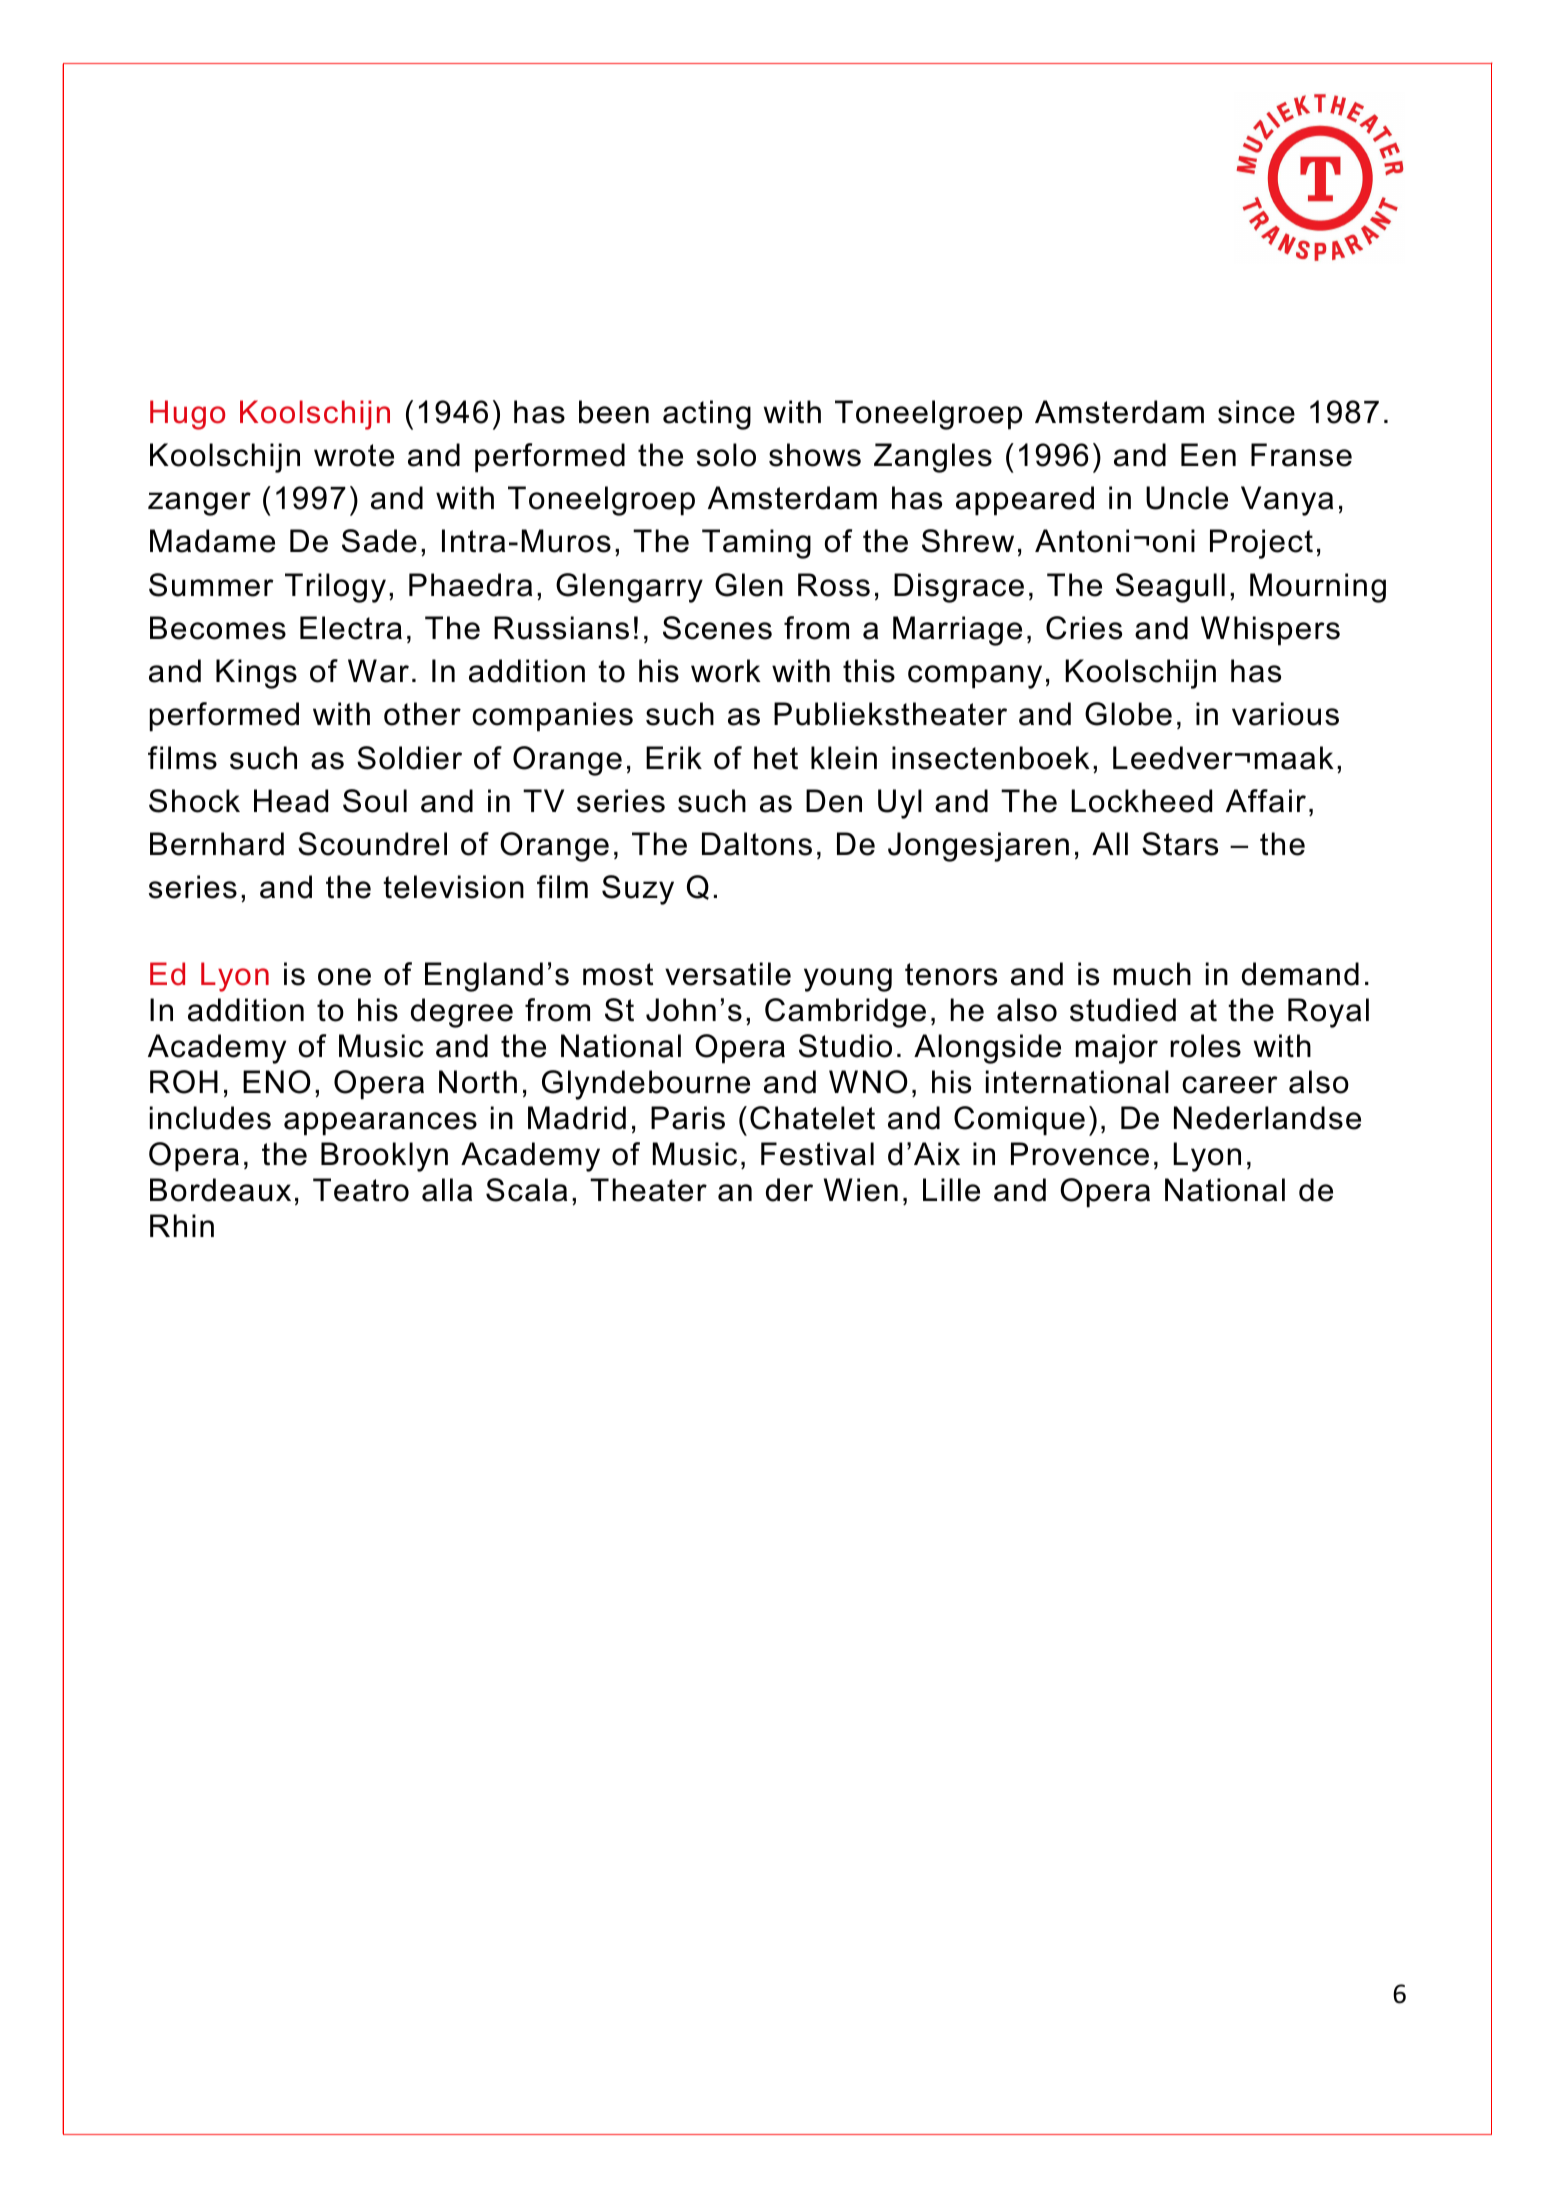  Describe the element at coordinates (354, 455) in the screenshot. I see `wrote` at that location.
